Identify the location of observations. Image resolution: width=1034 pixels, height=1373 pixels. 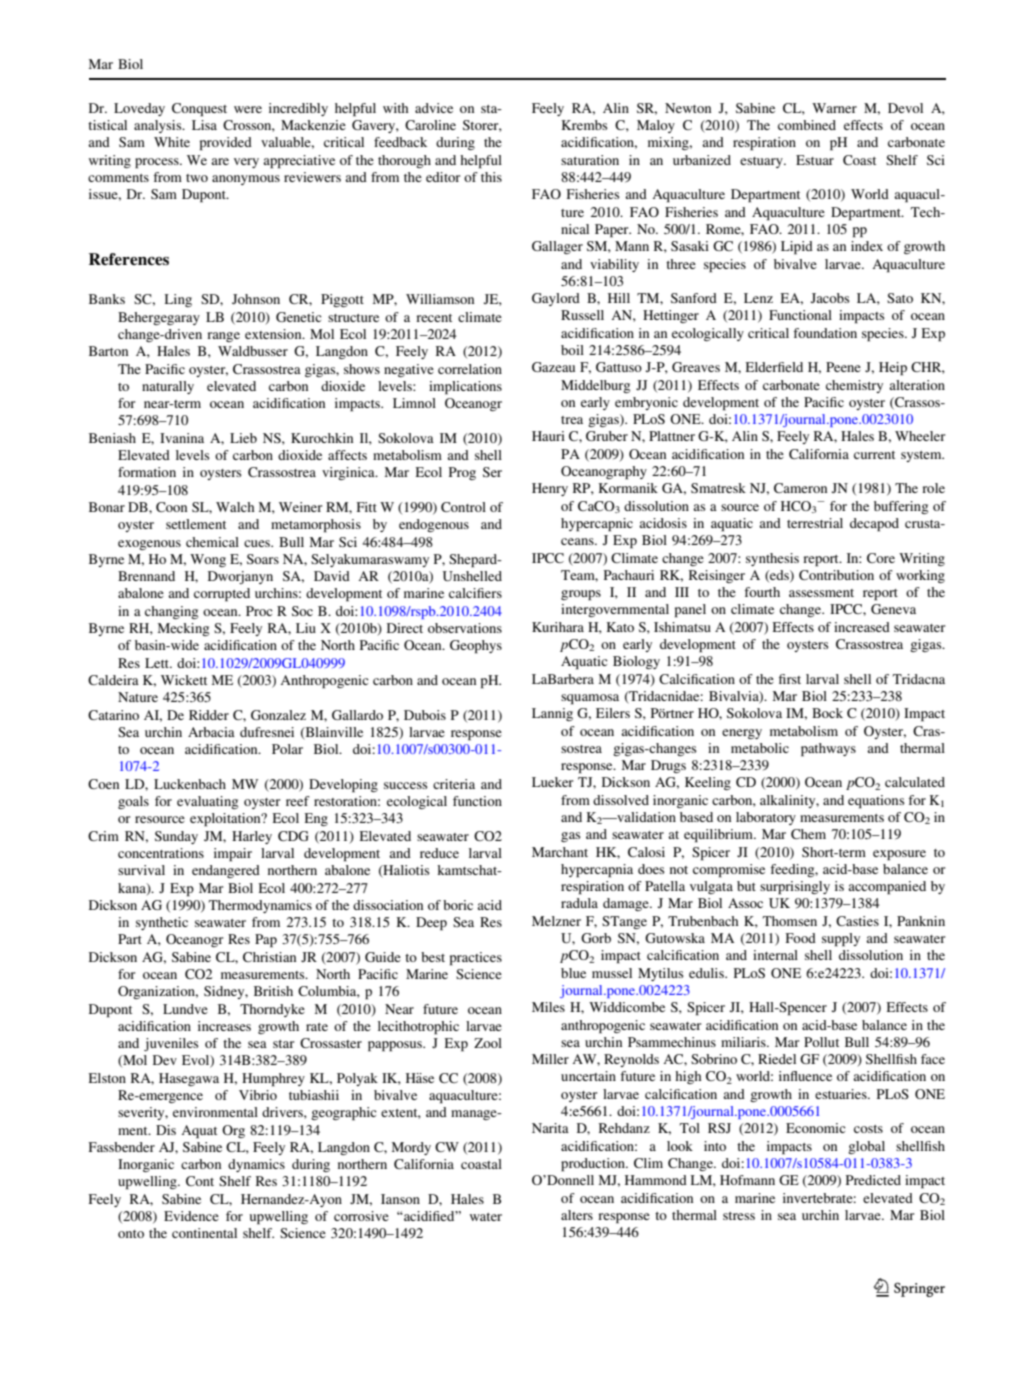
(465, 628).
